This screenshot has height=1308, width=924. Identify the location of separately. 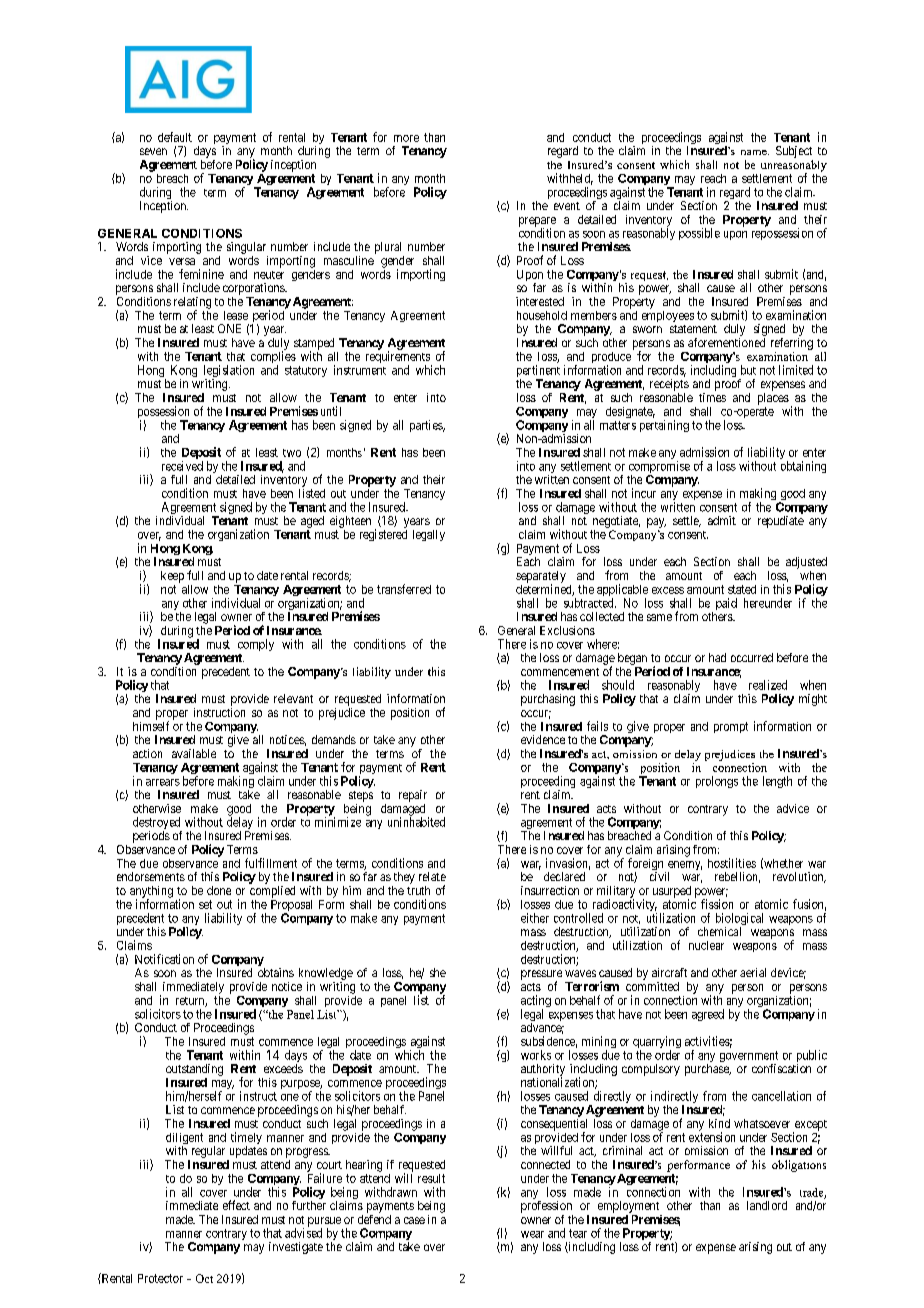
(541, 578).
